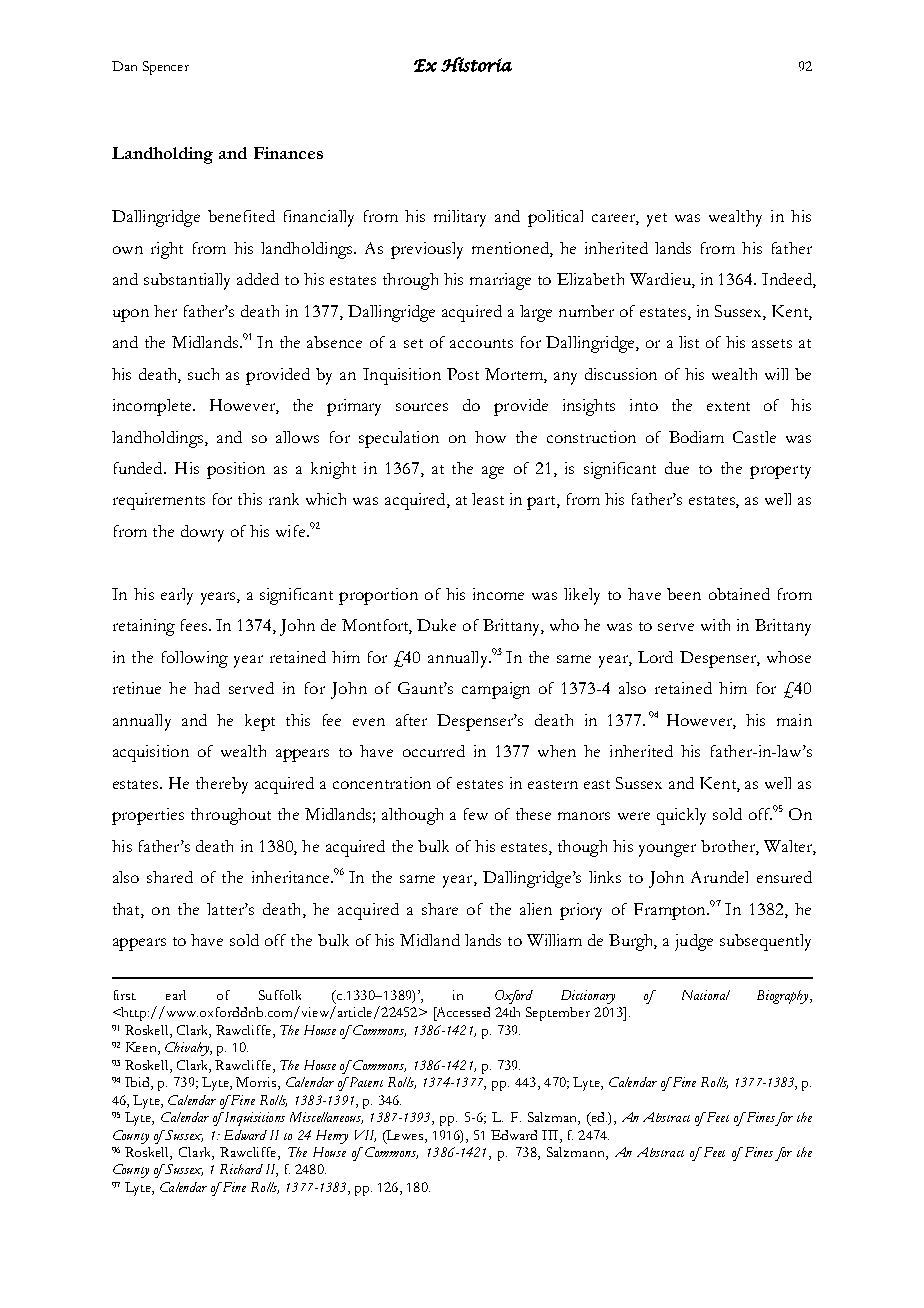 This page has height=1308, width=924. What do you see at coordinates (241, 1169) in the page?
I see `Richard` at bounding box center [241, 1169].
